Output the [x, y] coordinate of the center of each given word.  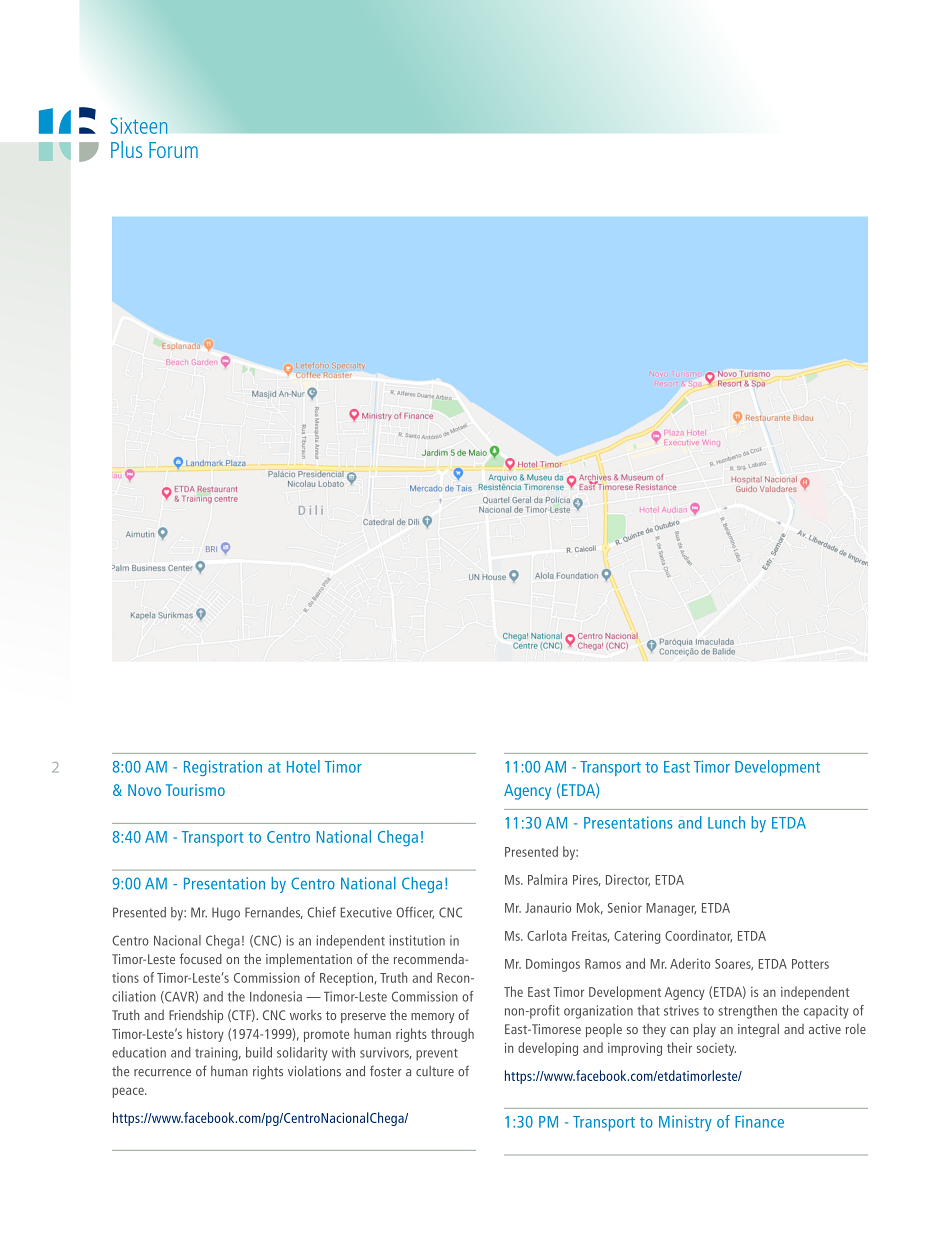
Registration [223, 768]
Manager [671, 909]
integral [758, 1030]
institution [417, 940]
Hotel [303, 766]
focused [201, 958]
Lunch [726, 822]
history [205, 1035]
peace [129, 1092]
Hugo [226, 914]
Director [628, 881]
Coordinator [698, 936]
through [452, 1035]
